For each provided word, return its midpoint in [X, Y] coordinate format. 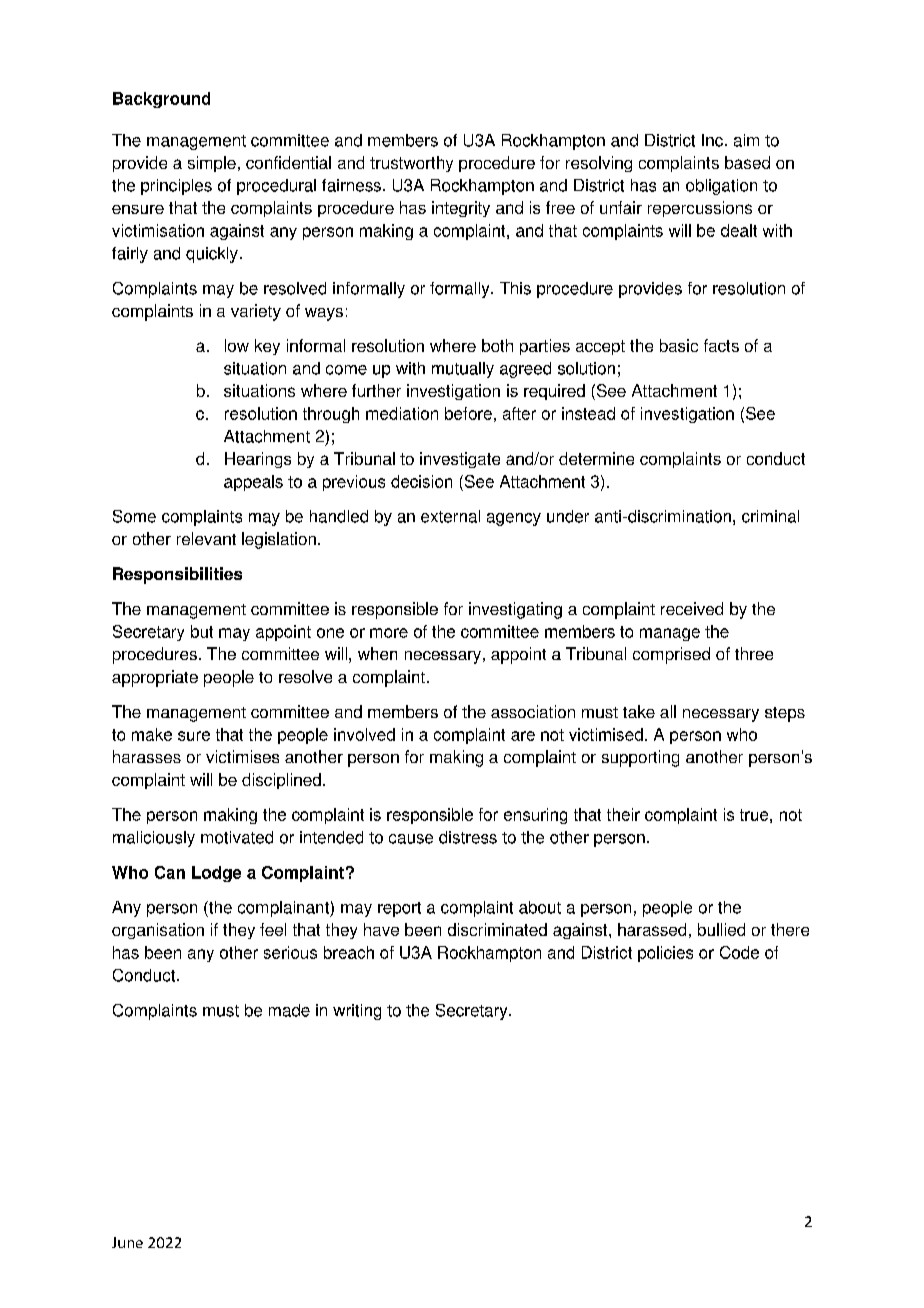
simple [212, 164]
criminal [770, 516]
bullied [721, 929]
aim [746, 140]
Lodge [216, 874]
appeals [253, 483]
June [127, 1242]
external [450, 516]
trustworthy [411, 164]
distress [468, 837]
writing [357, 1012]
